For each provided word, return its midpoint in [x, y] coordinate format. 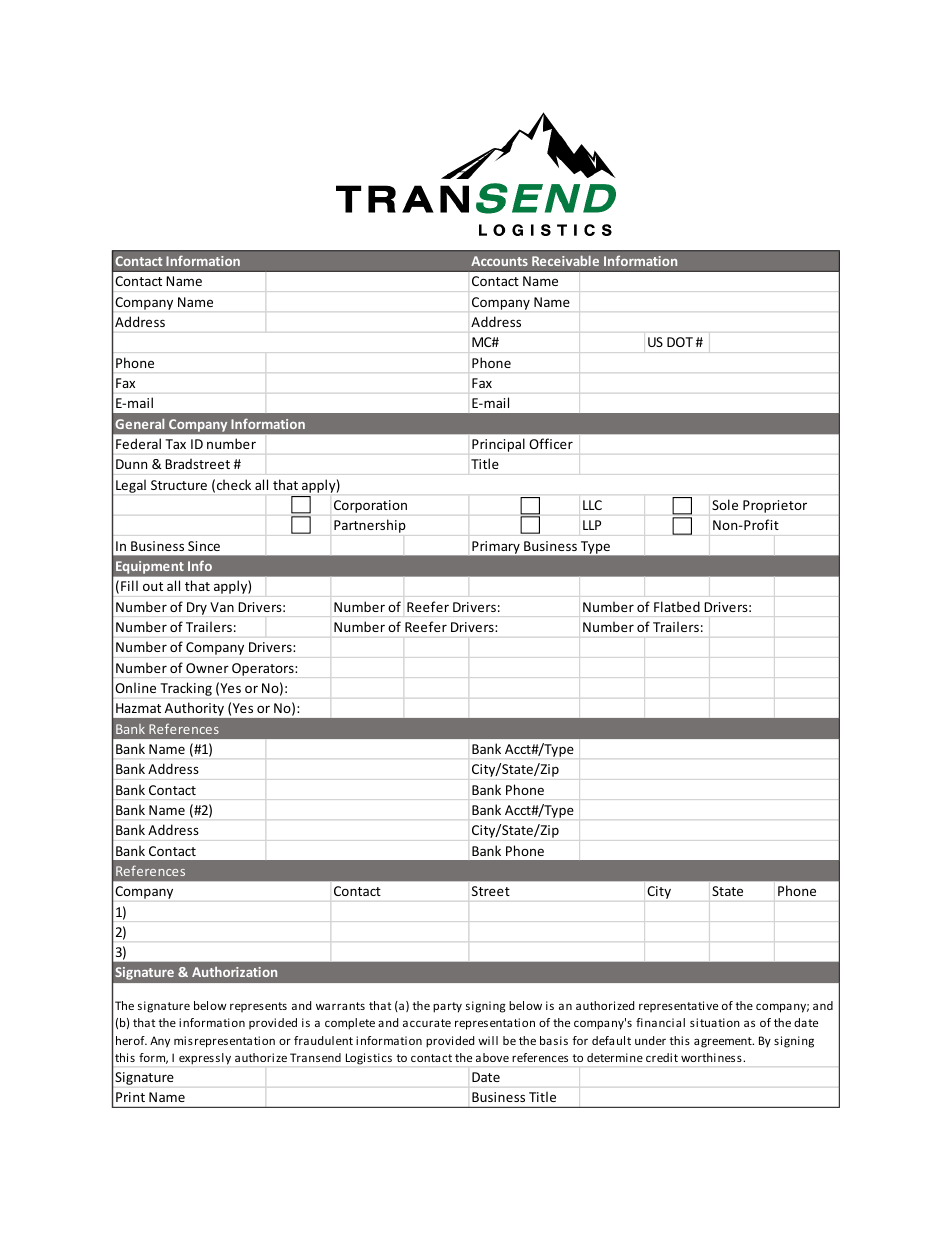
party [447, 1007]
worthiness [712, 1057]
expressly [205, 1059]
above [492, 1057]
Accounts [499, 261]
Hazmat [138, 708]
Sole [725, 504]
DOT [680, 342]
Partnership [370, 526]
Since [204, 546]
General [139, 423]
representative [678, 1006]
